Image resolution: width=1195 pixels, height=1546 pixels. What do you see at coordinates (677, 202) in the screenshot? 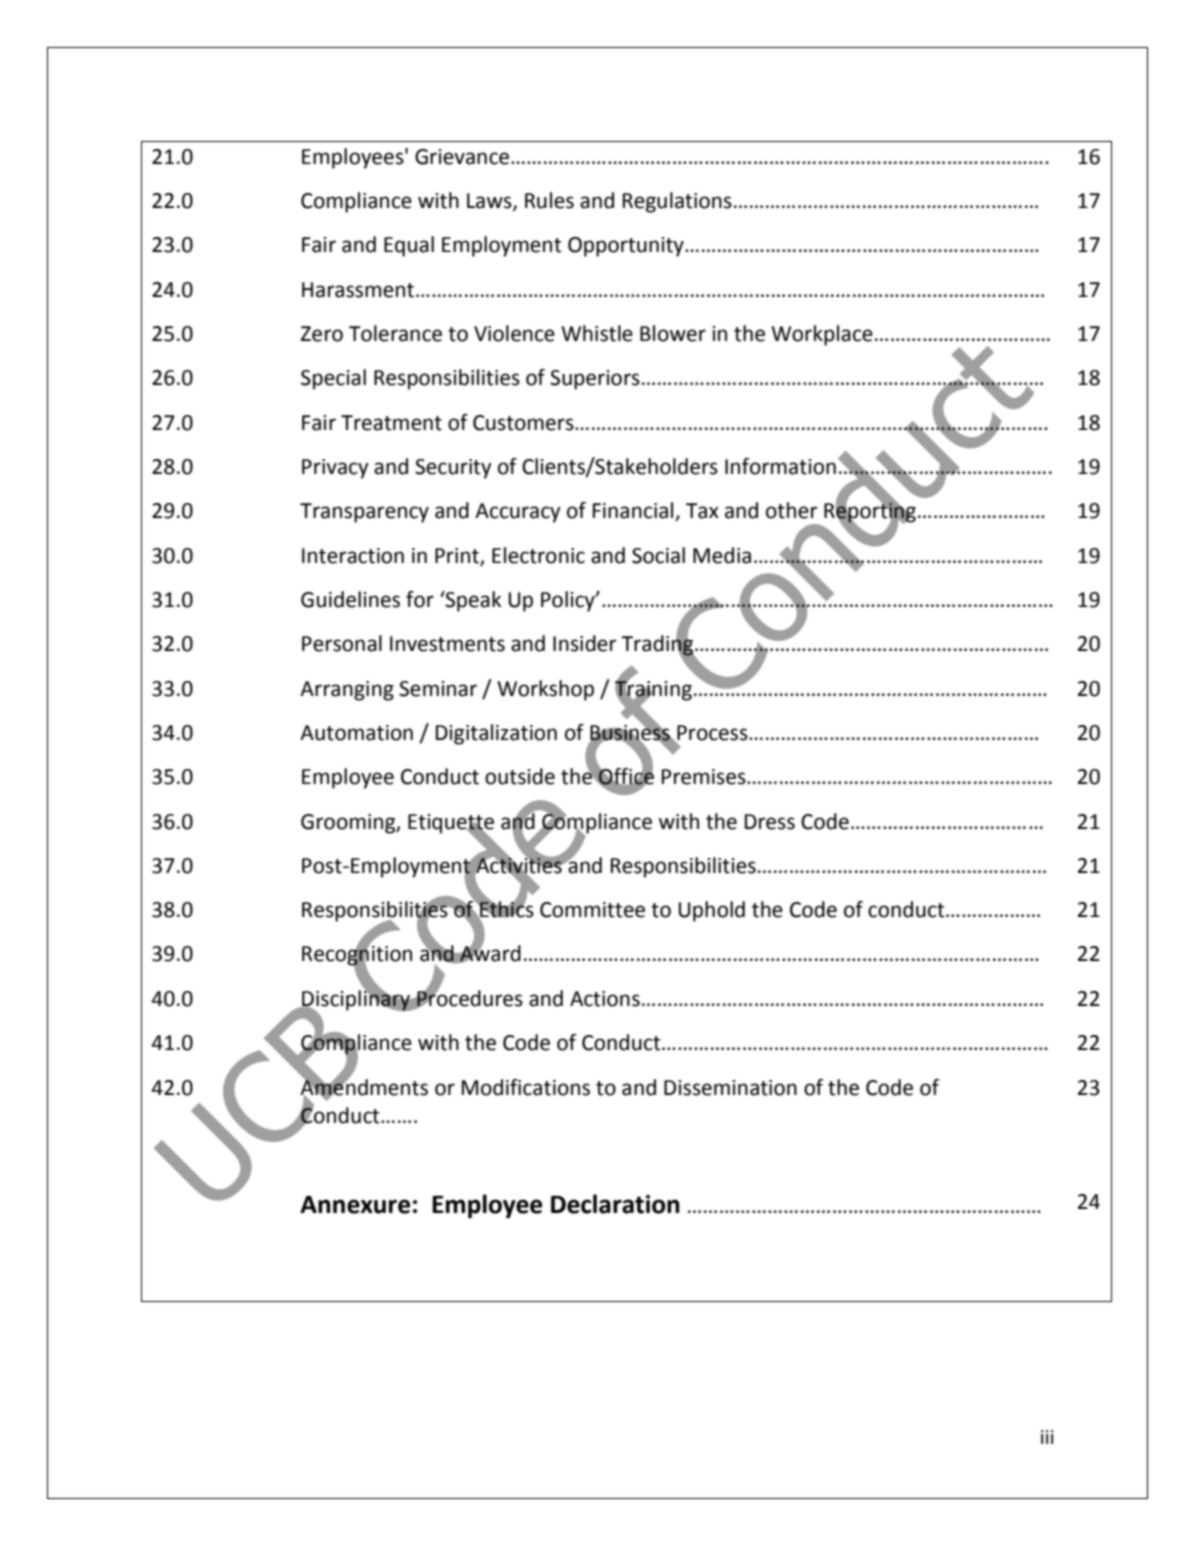
I see `Regulations` at bounding box center [677, 202].
